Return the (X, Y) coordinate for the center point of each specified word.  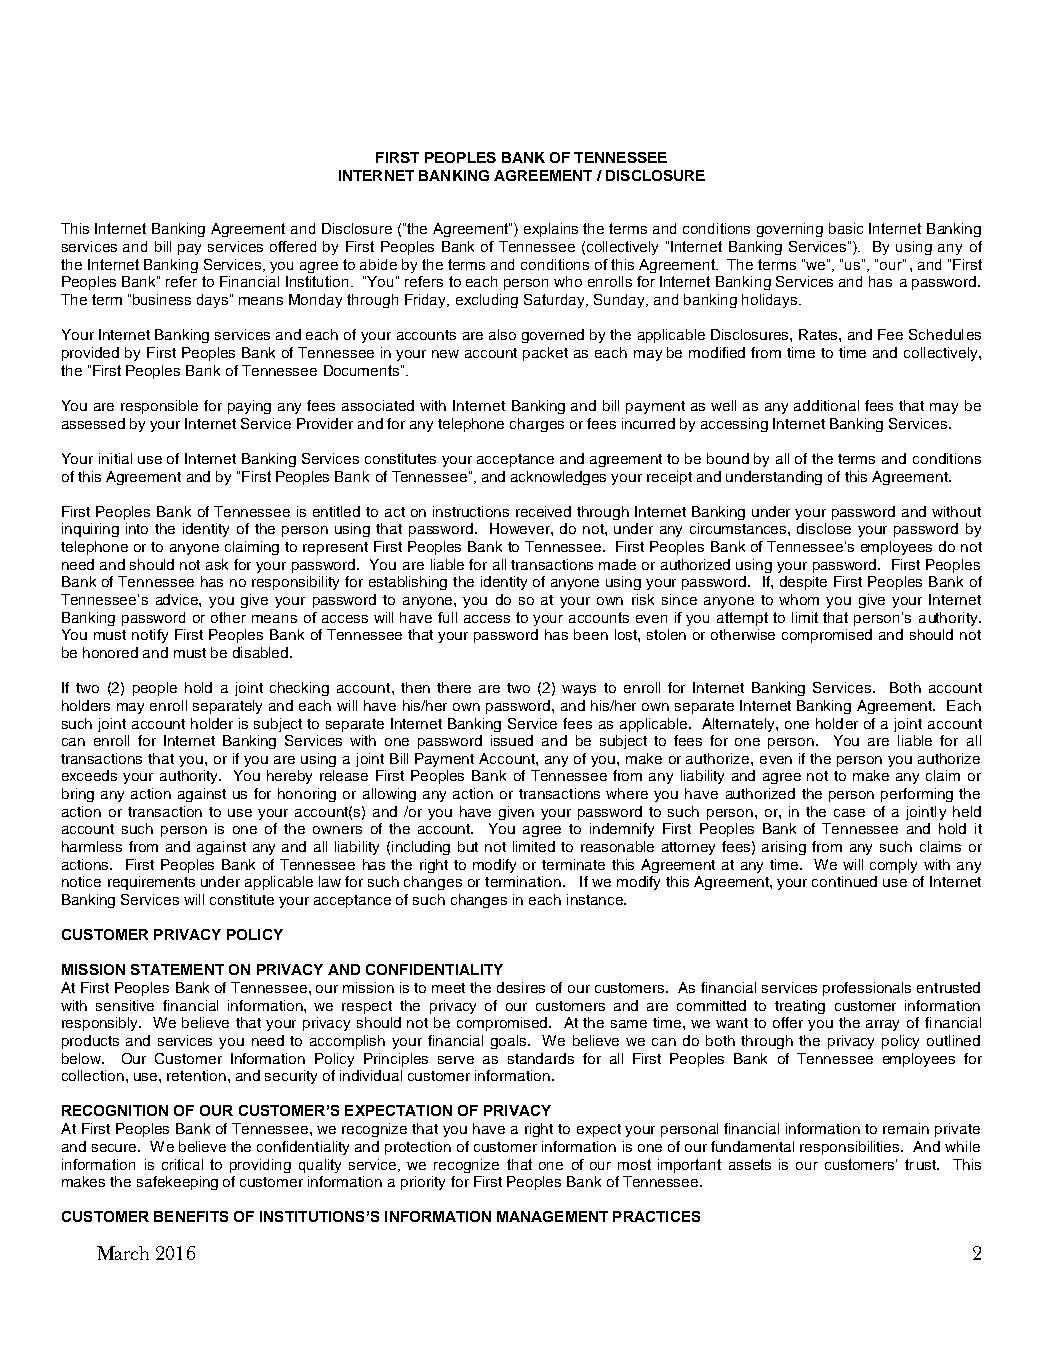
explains (551, 230)
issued (512, 740)
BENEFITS (191, 1216)
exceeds (89, 775)
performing (917, 795)
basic (846, 228)
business (162, 299)
